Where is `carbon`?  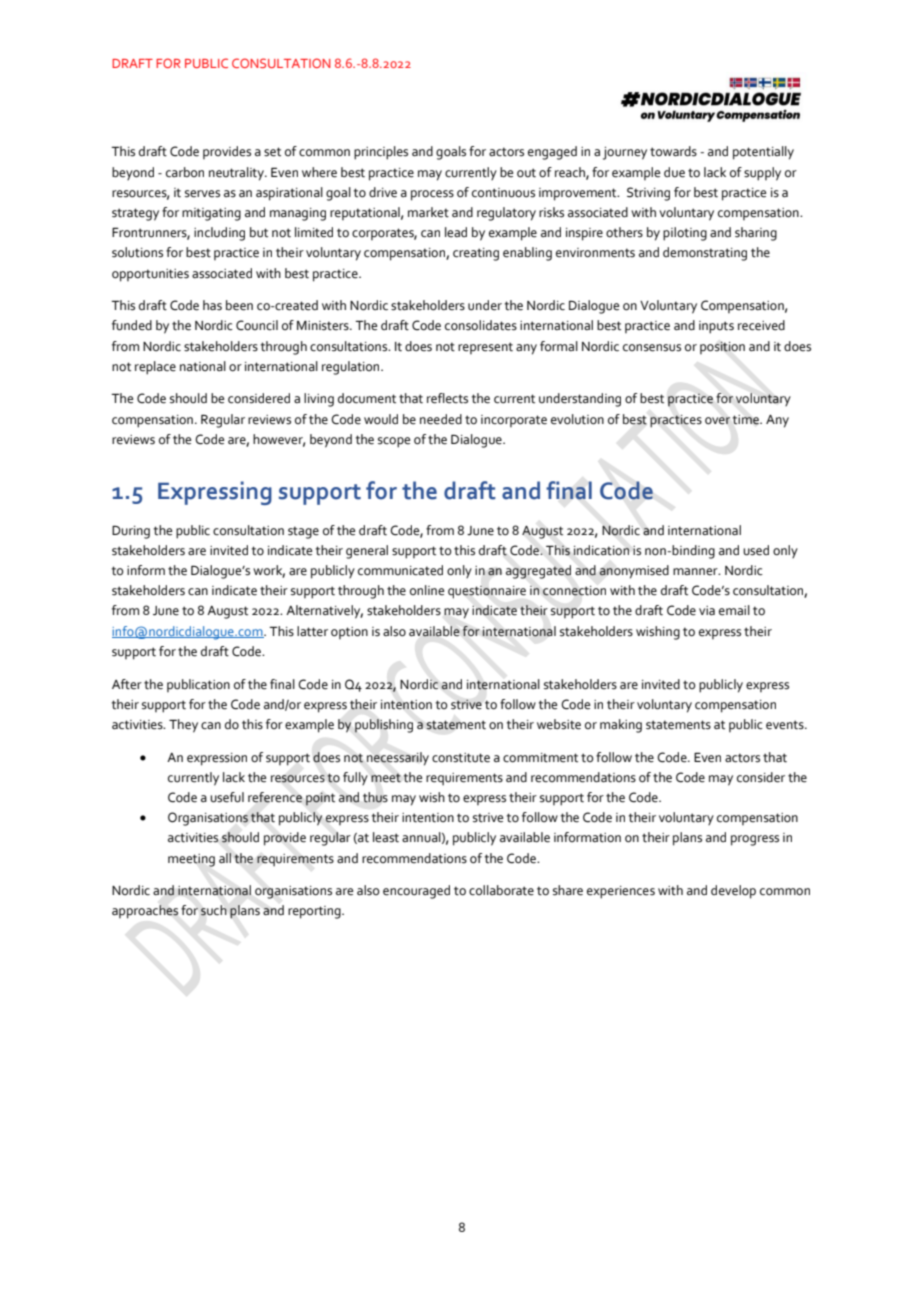 carbon is located at coordinates (185, 172).
